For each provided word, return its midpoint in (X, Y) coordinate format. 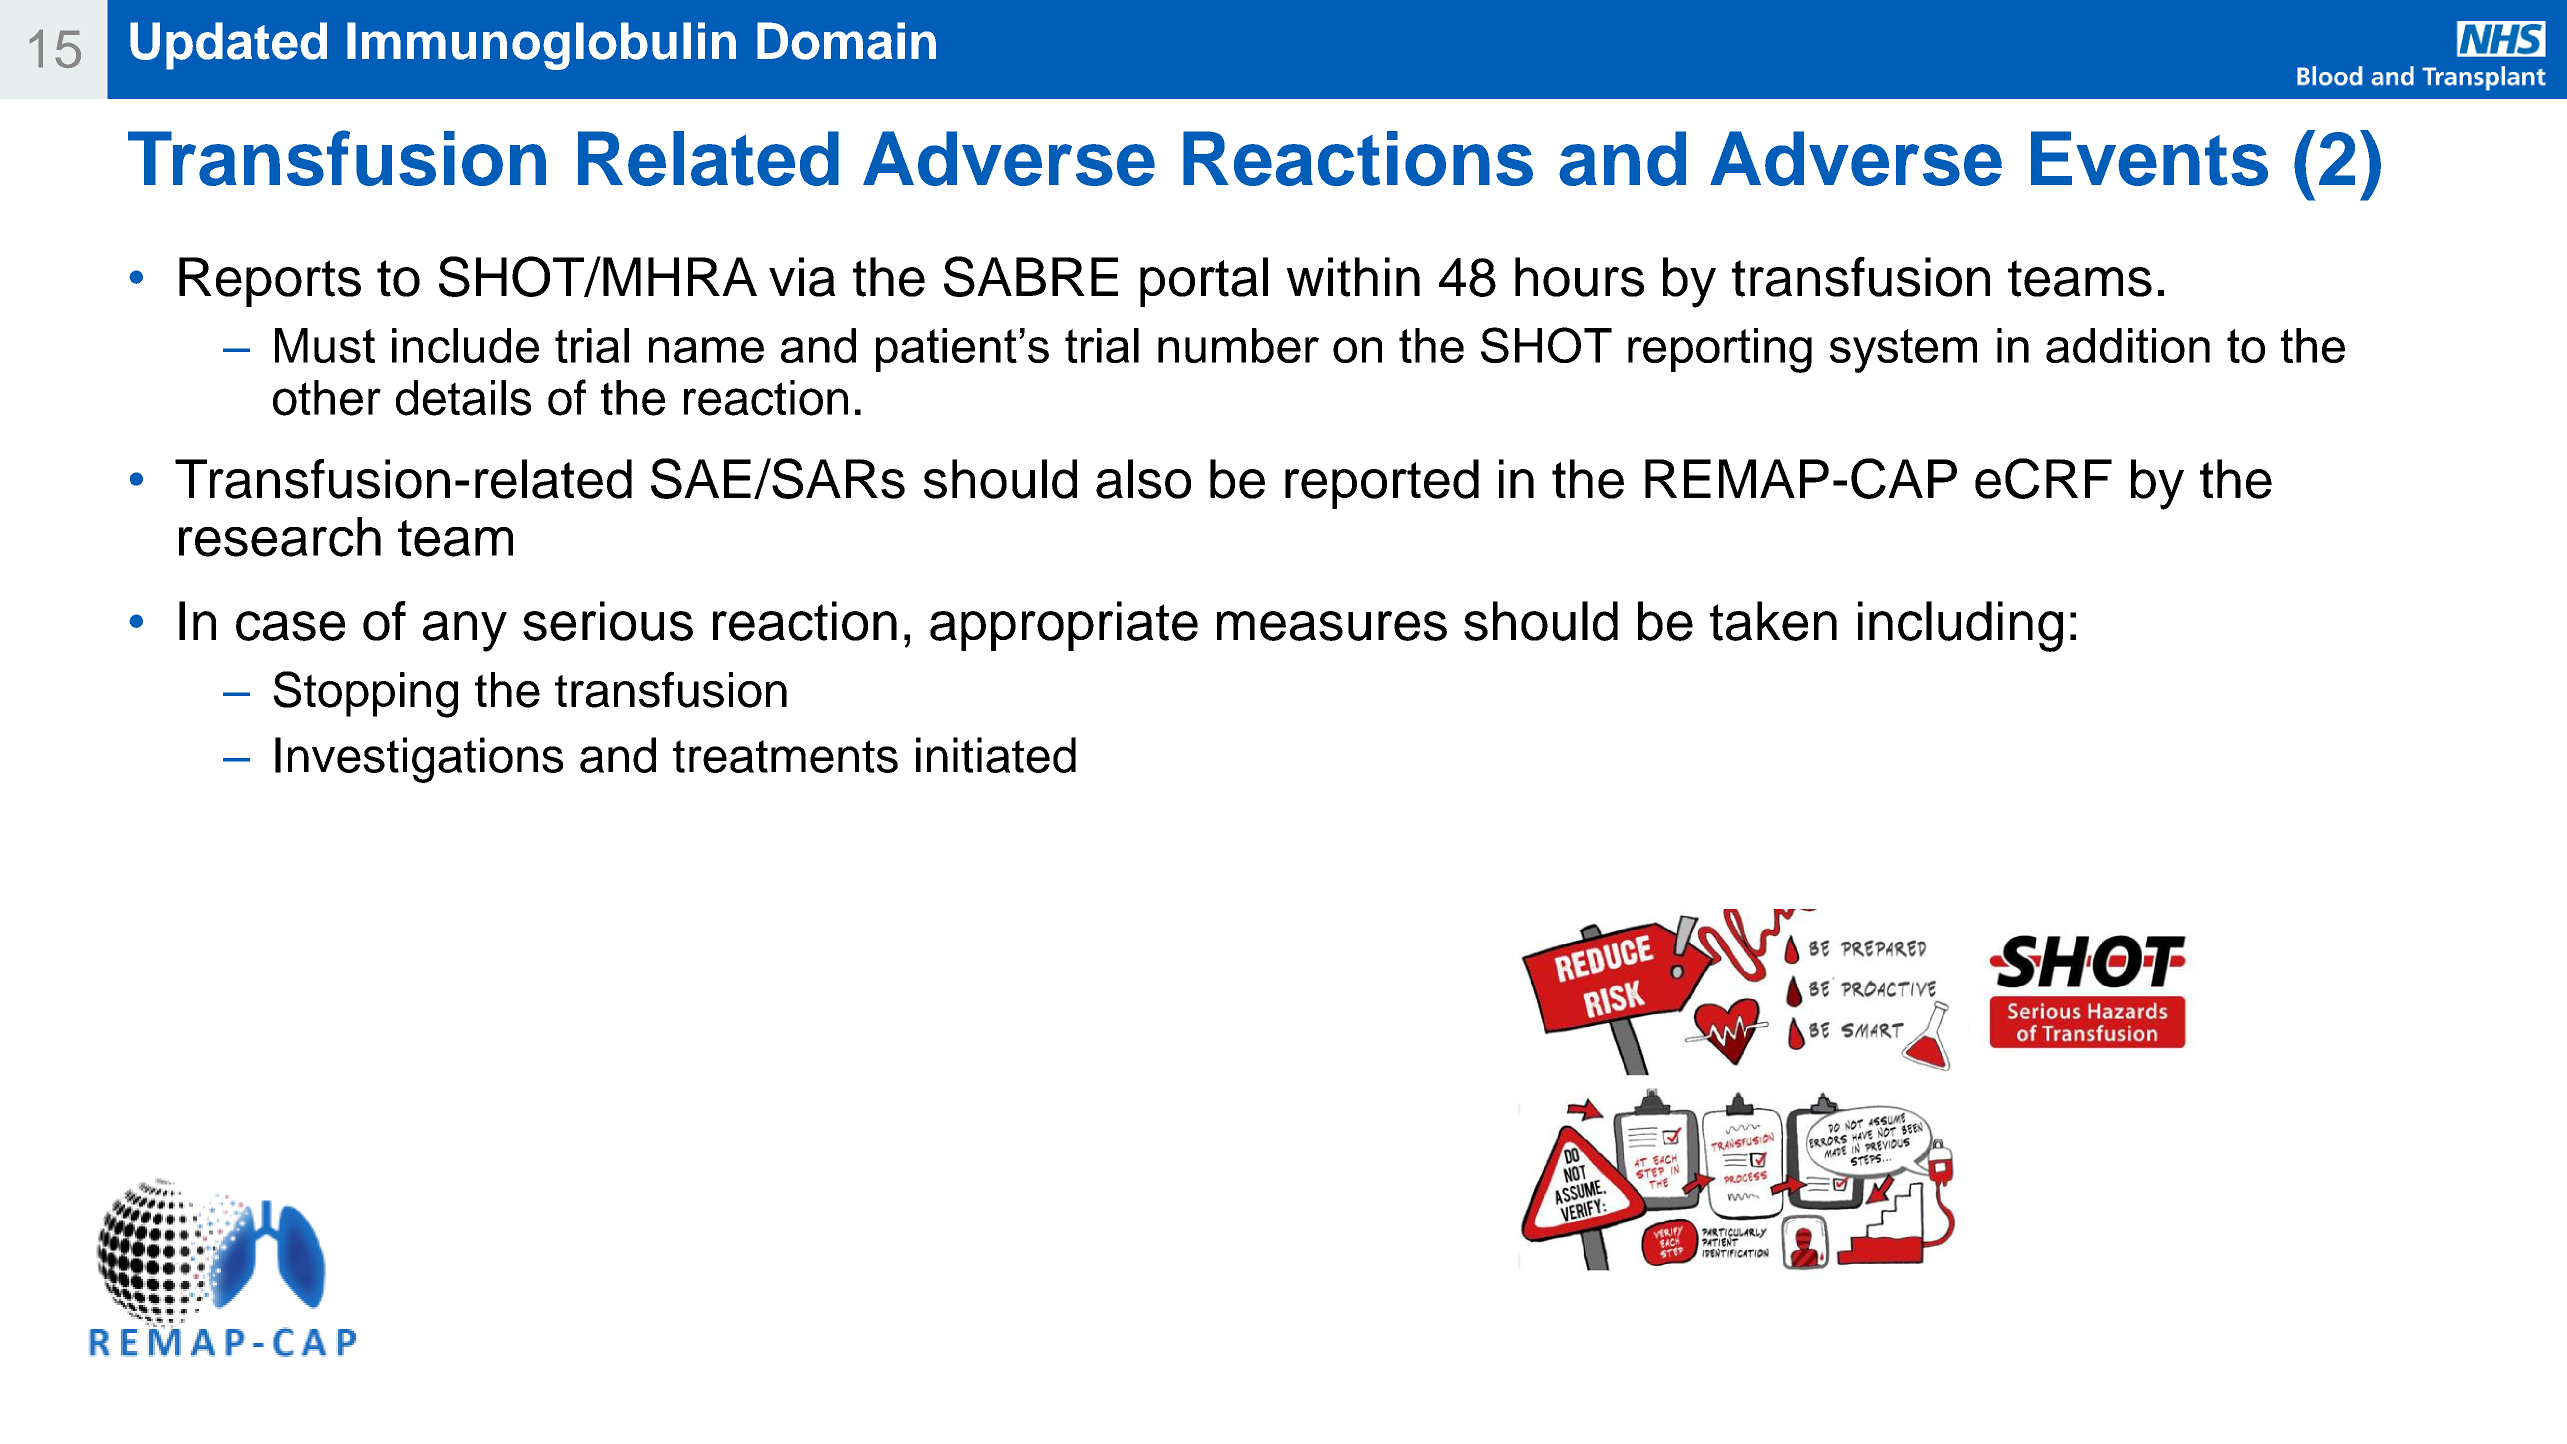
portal (1204, 282)
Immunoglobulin (541, 46)
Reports (270, 282)
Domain (846, 41)
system (1903, 351)
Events (2149, 158)
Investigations (419, 760)
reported (1382, 484)
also (1143, 479)
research (280, 537)
